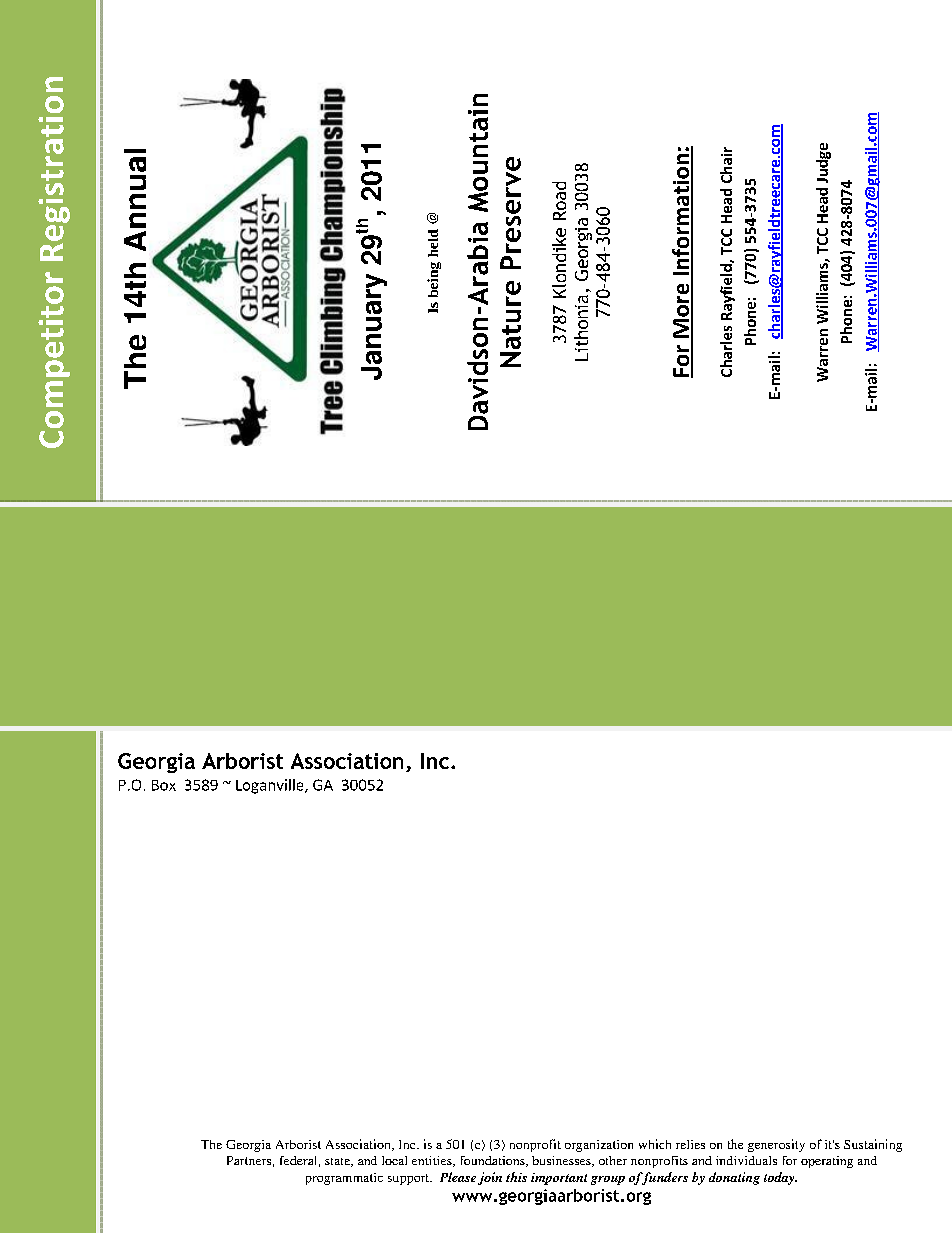  What do you see at coordinates (344, 1179) in the page?
I see `programmatic` at bounding box center [344, 1179].
